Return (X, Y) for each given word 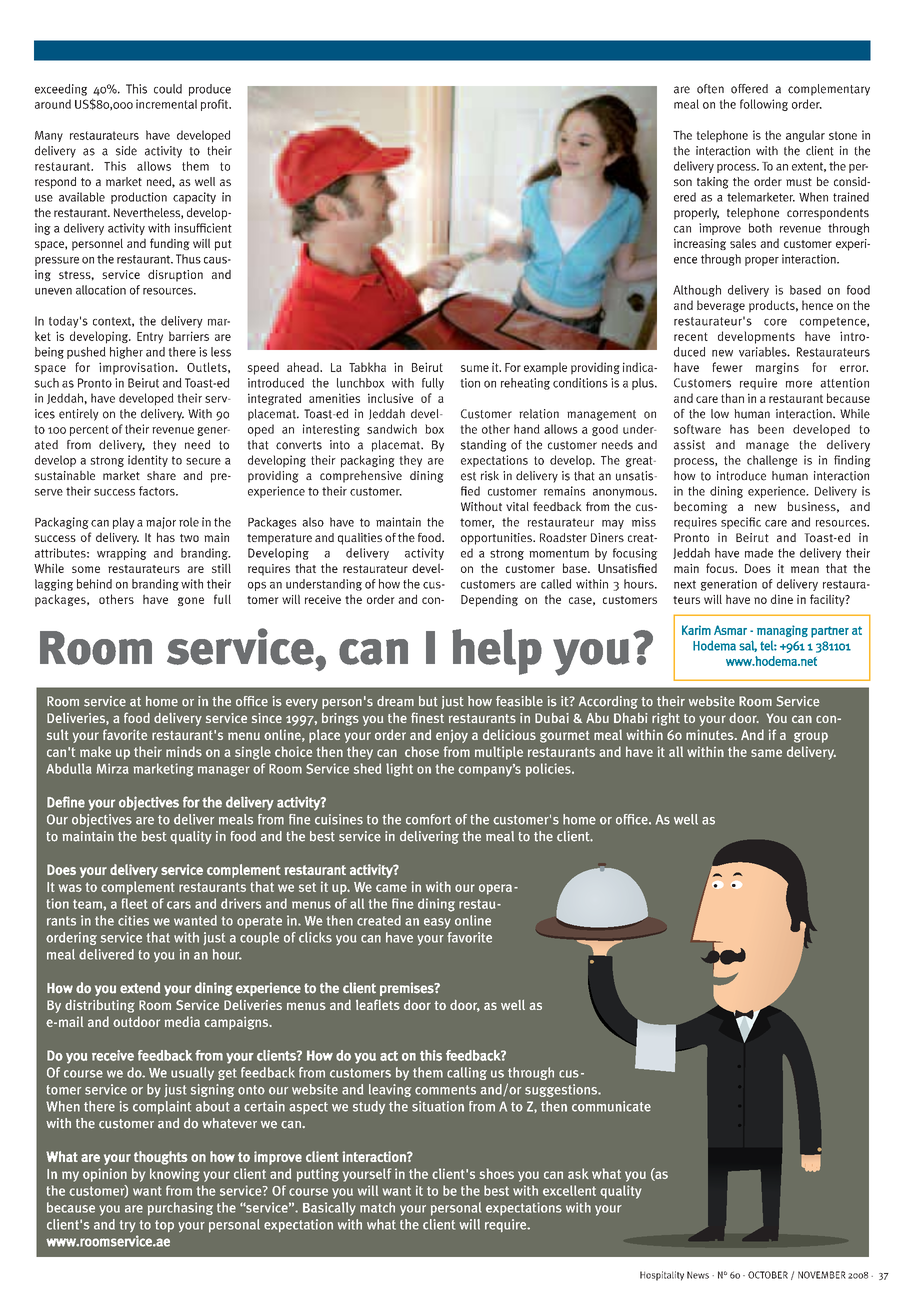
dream (395, 701)
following (764, 105)
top (164, 1226)
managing (782, 631)
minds (184, 751)
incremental (166, 104)
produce (210, 90)
